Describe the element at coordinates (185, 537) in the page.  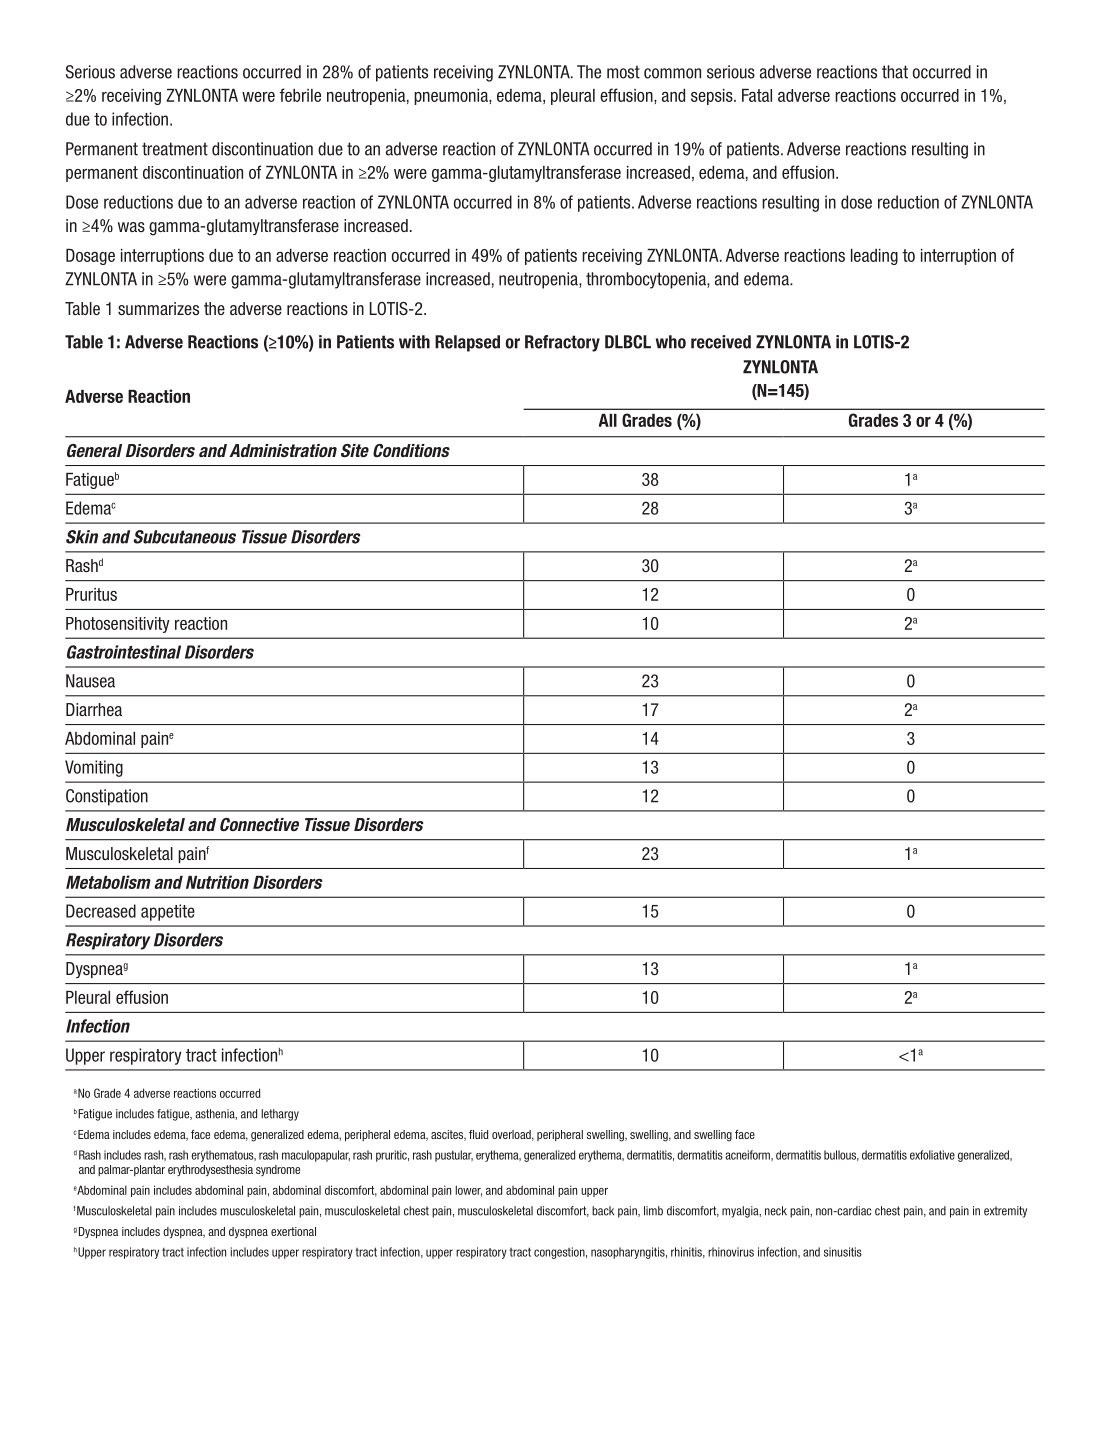
I see `Subcutaneous` at that location.
